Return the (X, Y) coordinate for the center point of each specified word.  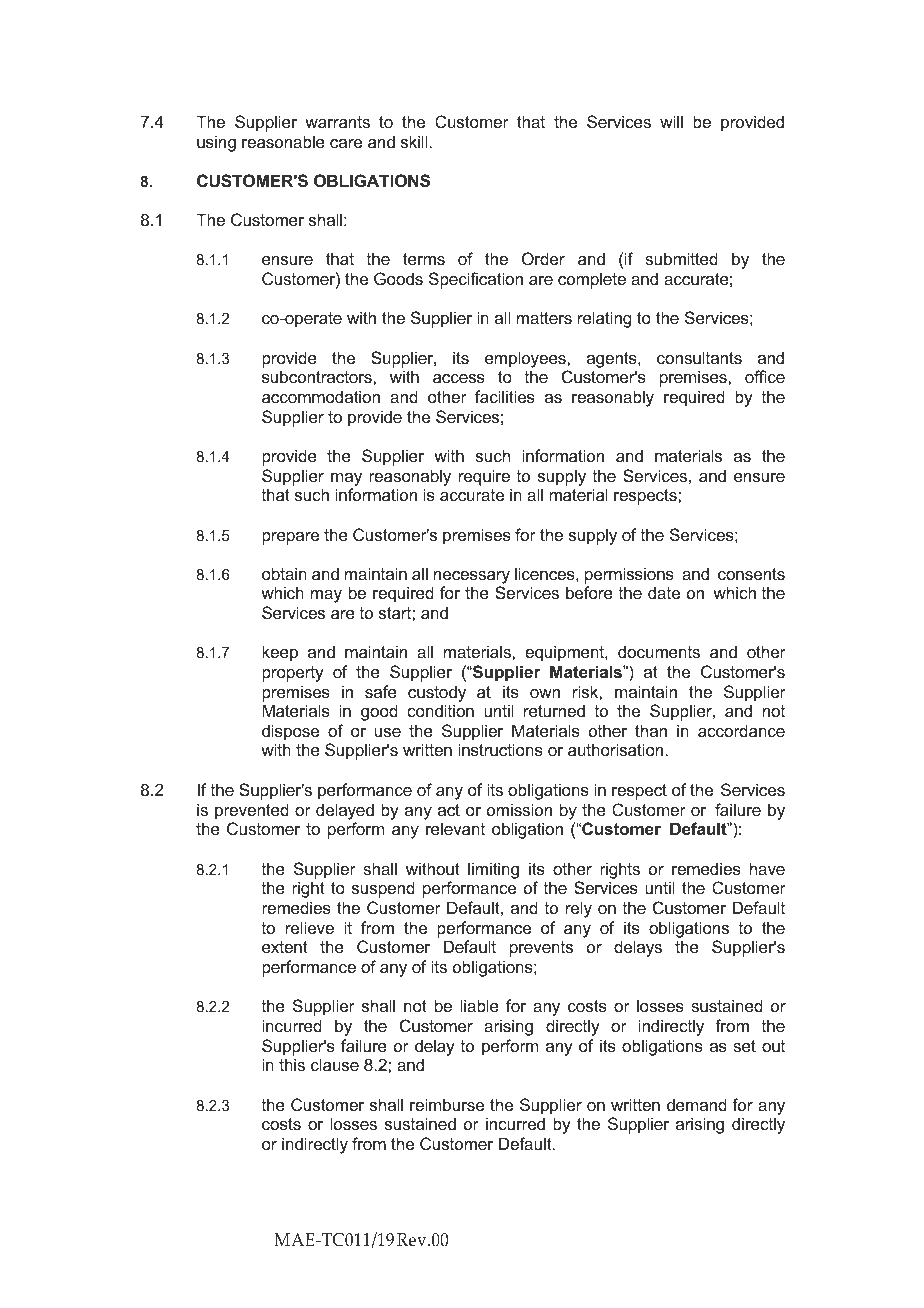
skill (414, 141)
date (664, 592)
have (767, 868)
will (671, 121)
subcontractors (318, 376)
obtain (284, 573)
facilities (505, 396)
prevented (252, 811)
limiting (493, 870)
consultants (699, 357)
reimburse (447, 1104)
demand (697, 1104)
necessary (472, 577)
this (292, 1064)
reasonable (283, 141)
